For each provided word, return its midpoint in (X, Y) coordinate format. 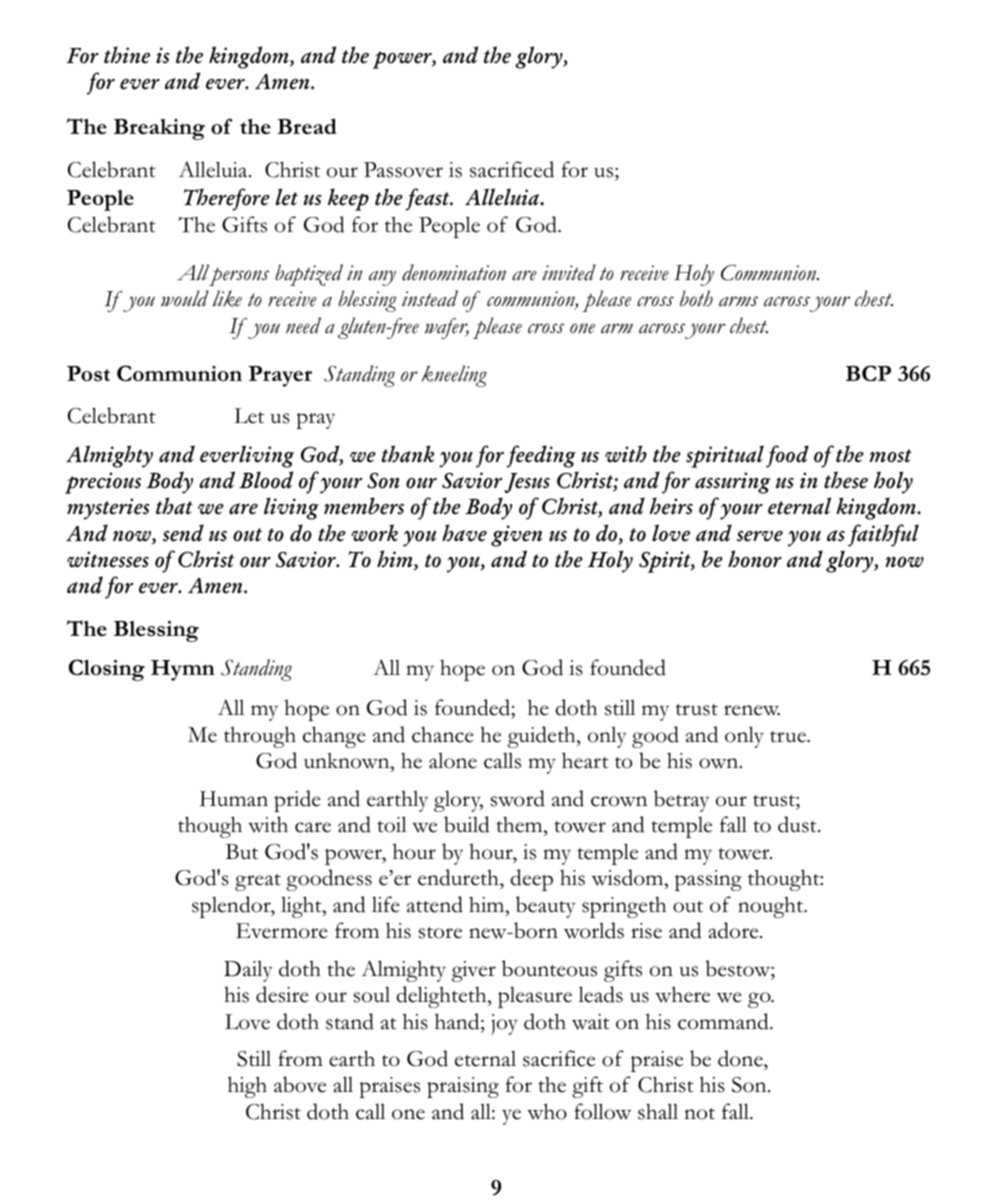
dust (798, 824)
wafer (447, 328)
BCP (868, 373)
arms (738, 301)
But (242, 852)
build (467, 824)
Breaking (159, 129)
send (183, 533)
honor (755, 559)
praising (463, 1087)
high (247, 1087)
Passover (403, 170)
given (516, 536)
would (185, 298)
